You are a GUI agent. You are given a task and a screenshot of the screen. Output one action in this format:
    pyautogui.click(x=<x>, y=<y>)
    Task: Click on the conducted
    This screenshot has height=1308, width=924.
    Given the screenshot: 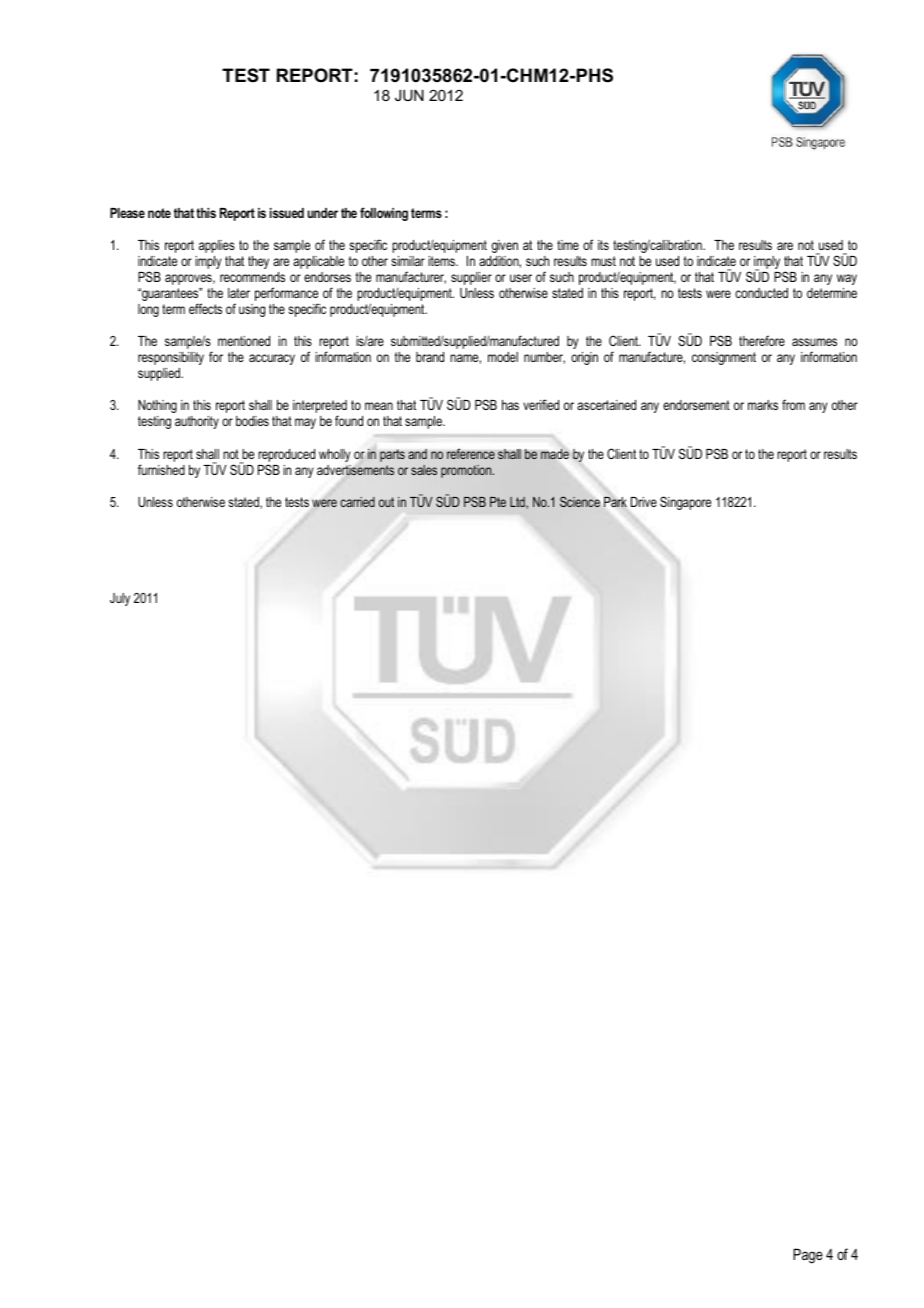 What is the action you would take?
    pyautogui.click(x=761, y=293)
